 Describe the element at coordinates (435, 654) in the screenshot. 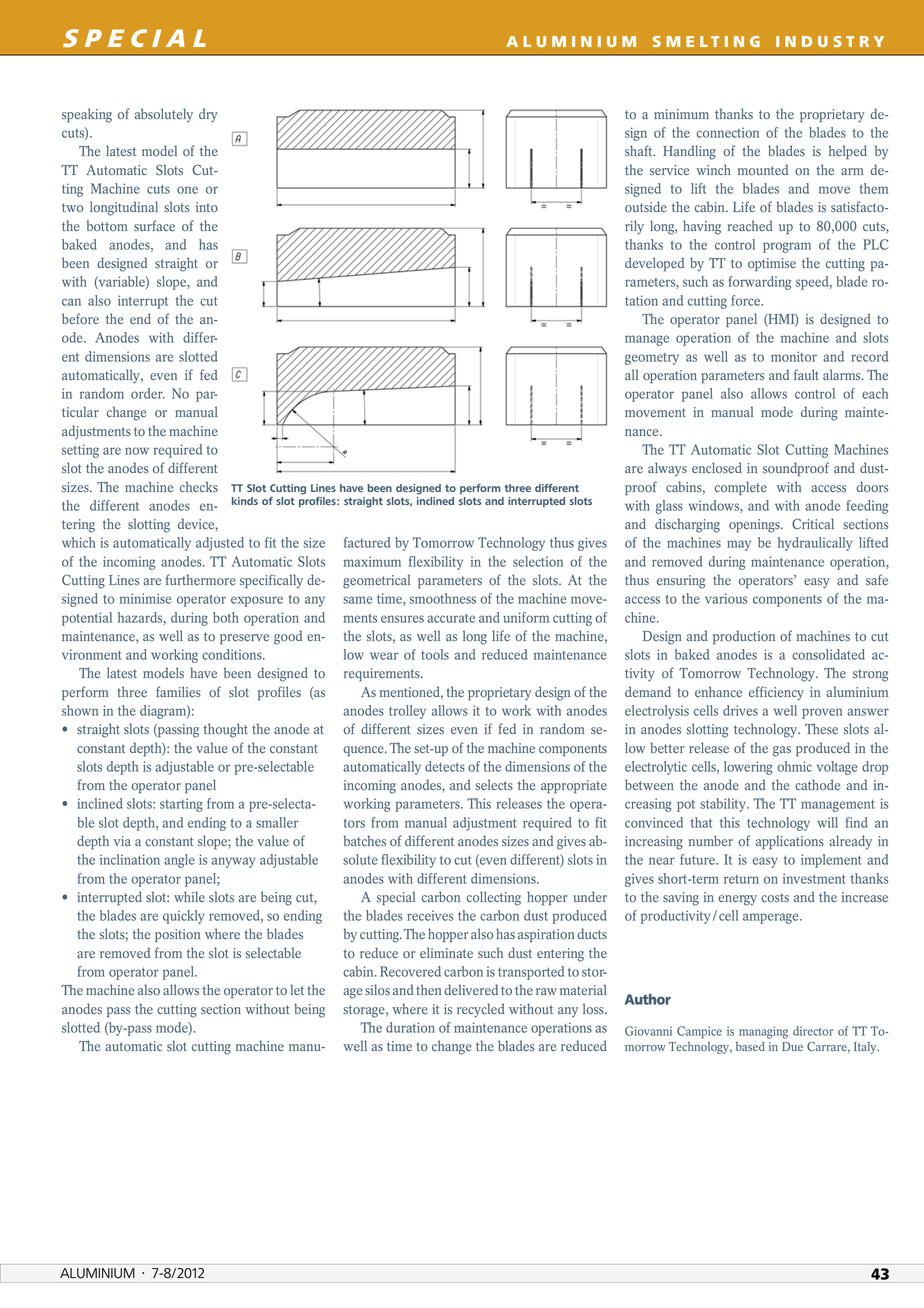

I see `tools` at that location.
